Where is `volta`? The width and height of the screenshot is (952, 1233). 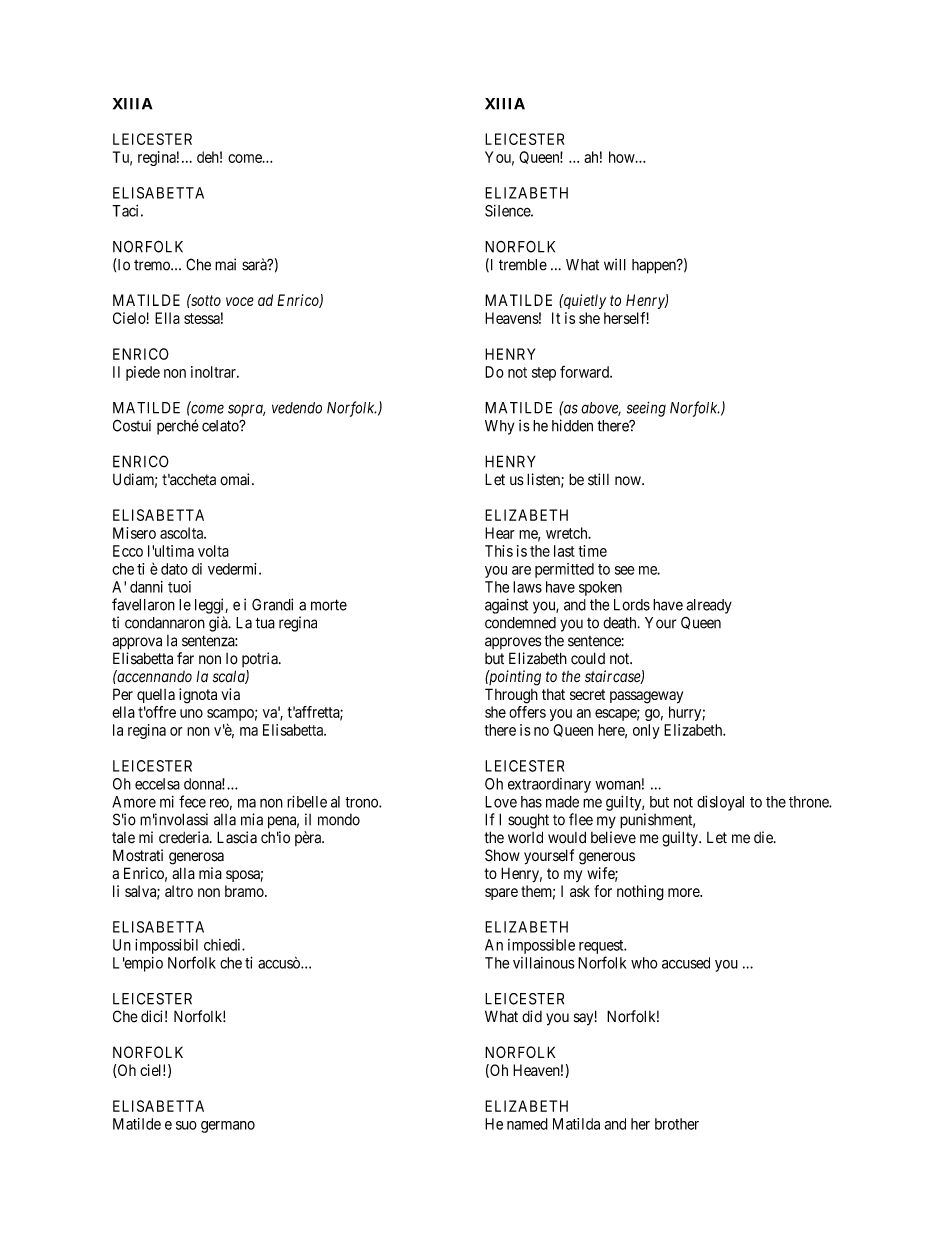 volta is located at coordinates (213, 551).
